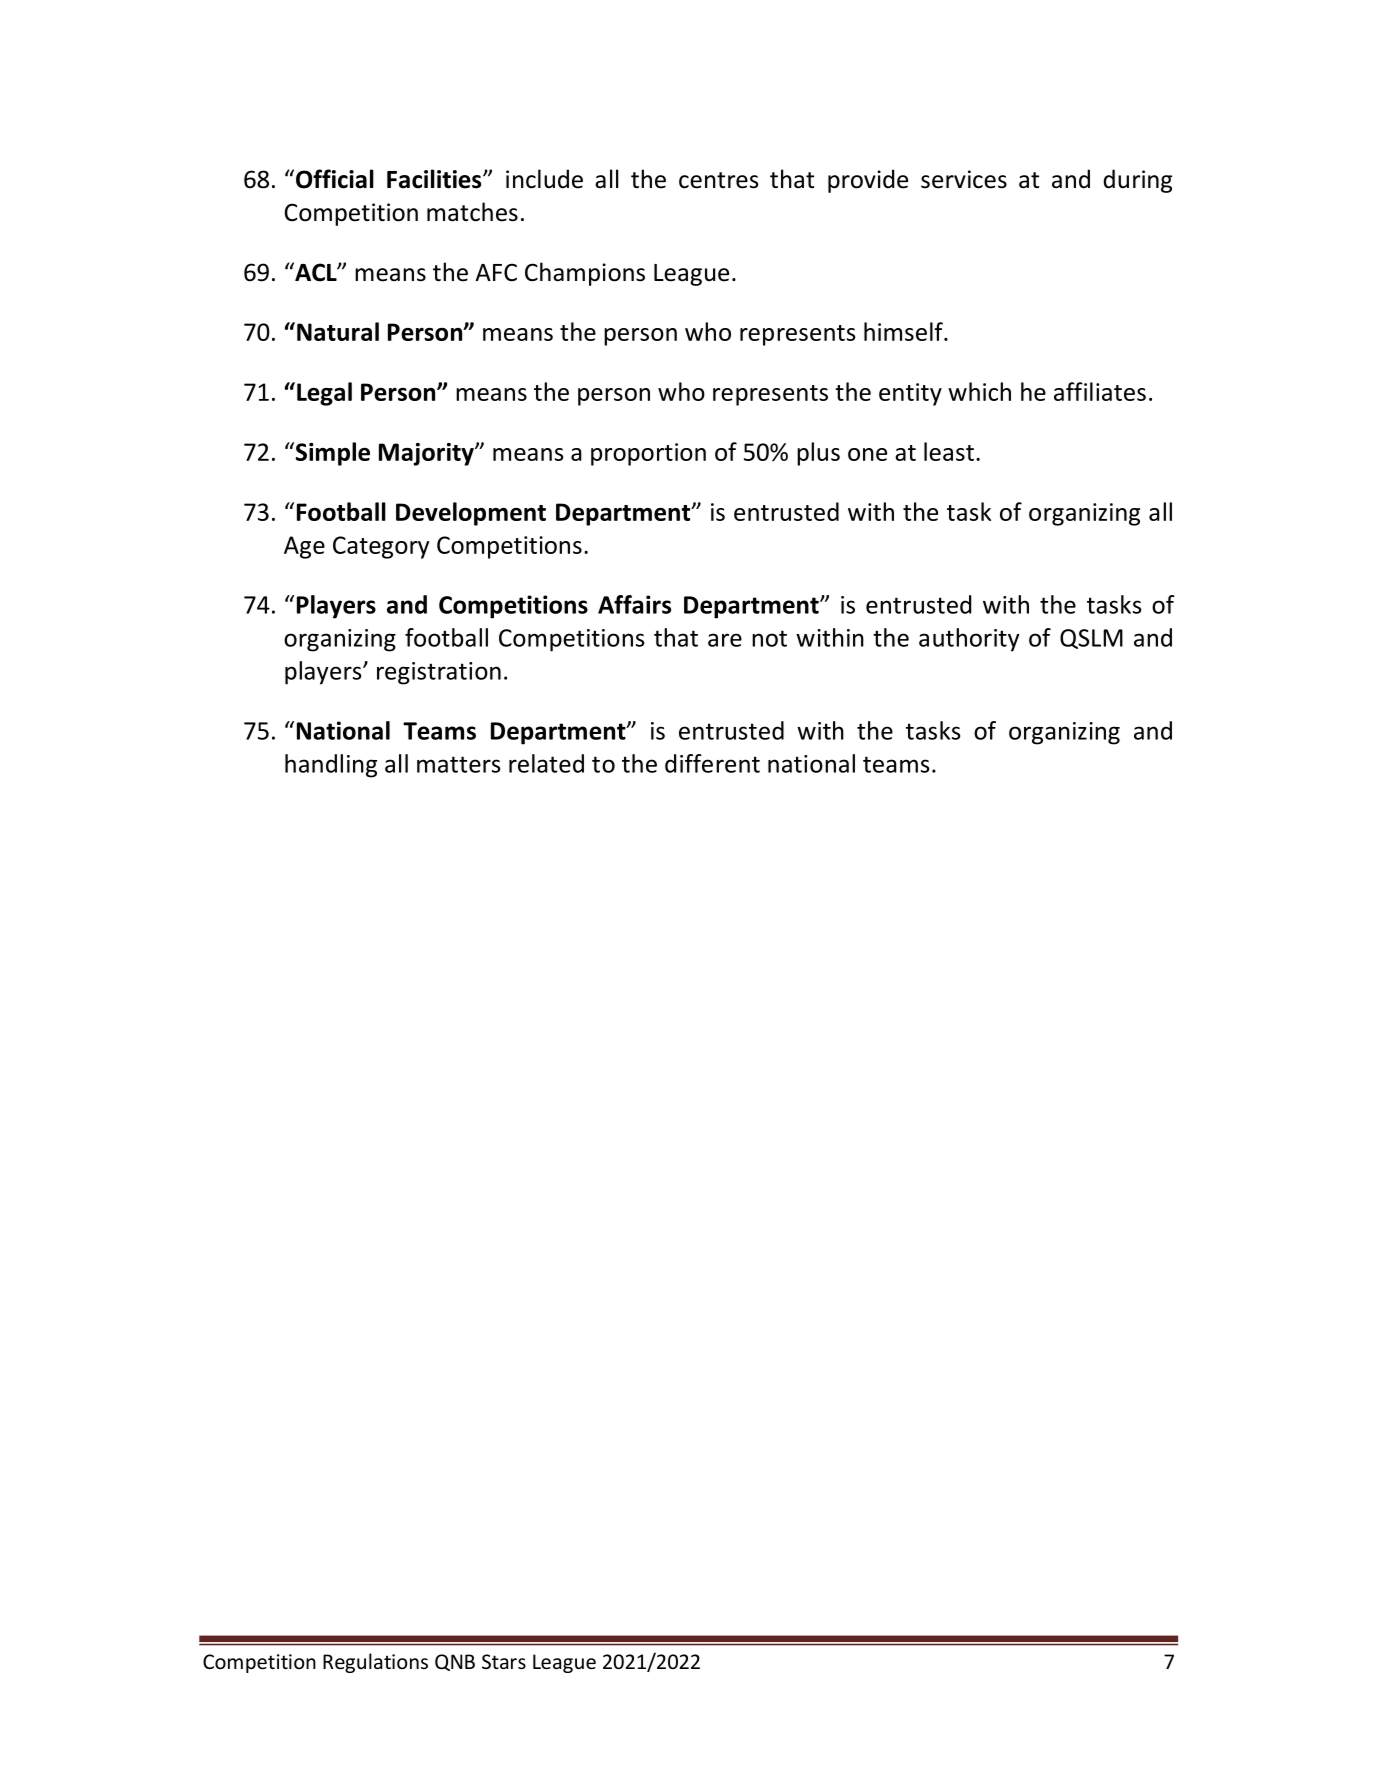  What do you see at coordinates (458, 764) in the document?
I see `matters` at bounding box center [458, 764].
